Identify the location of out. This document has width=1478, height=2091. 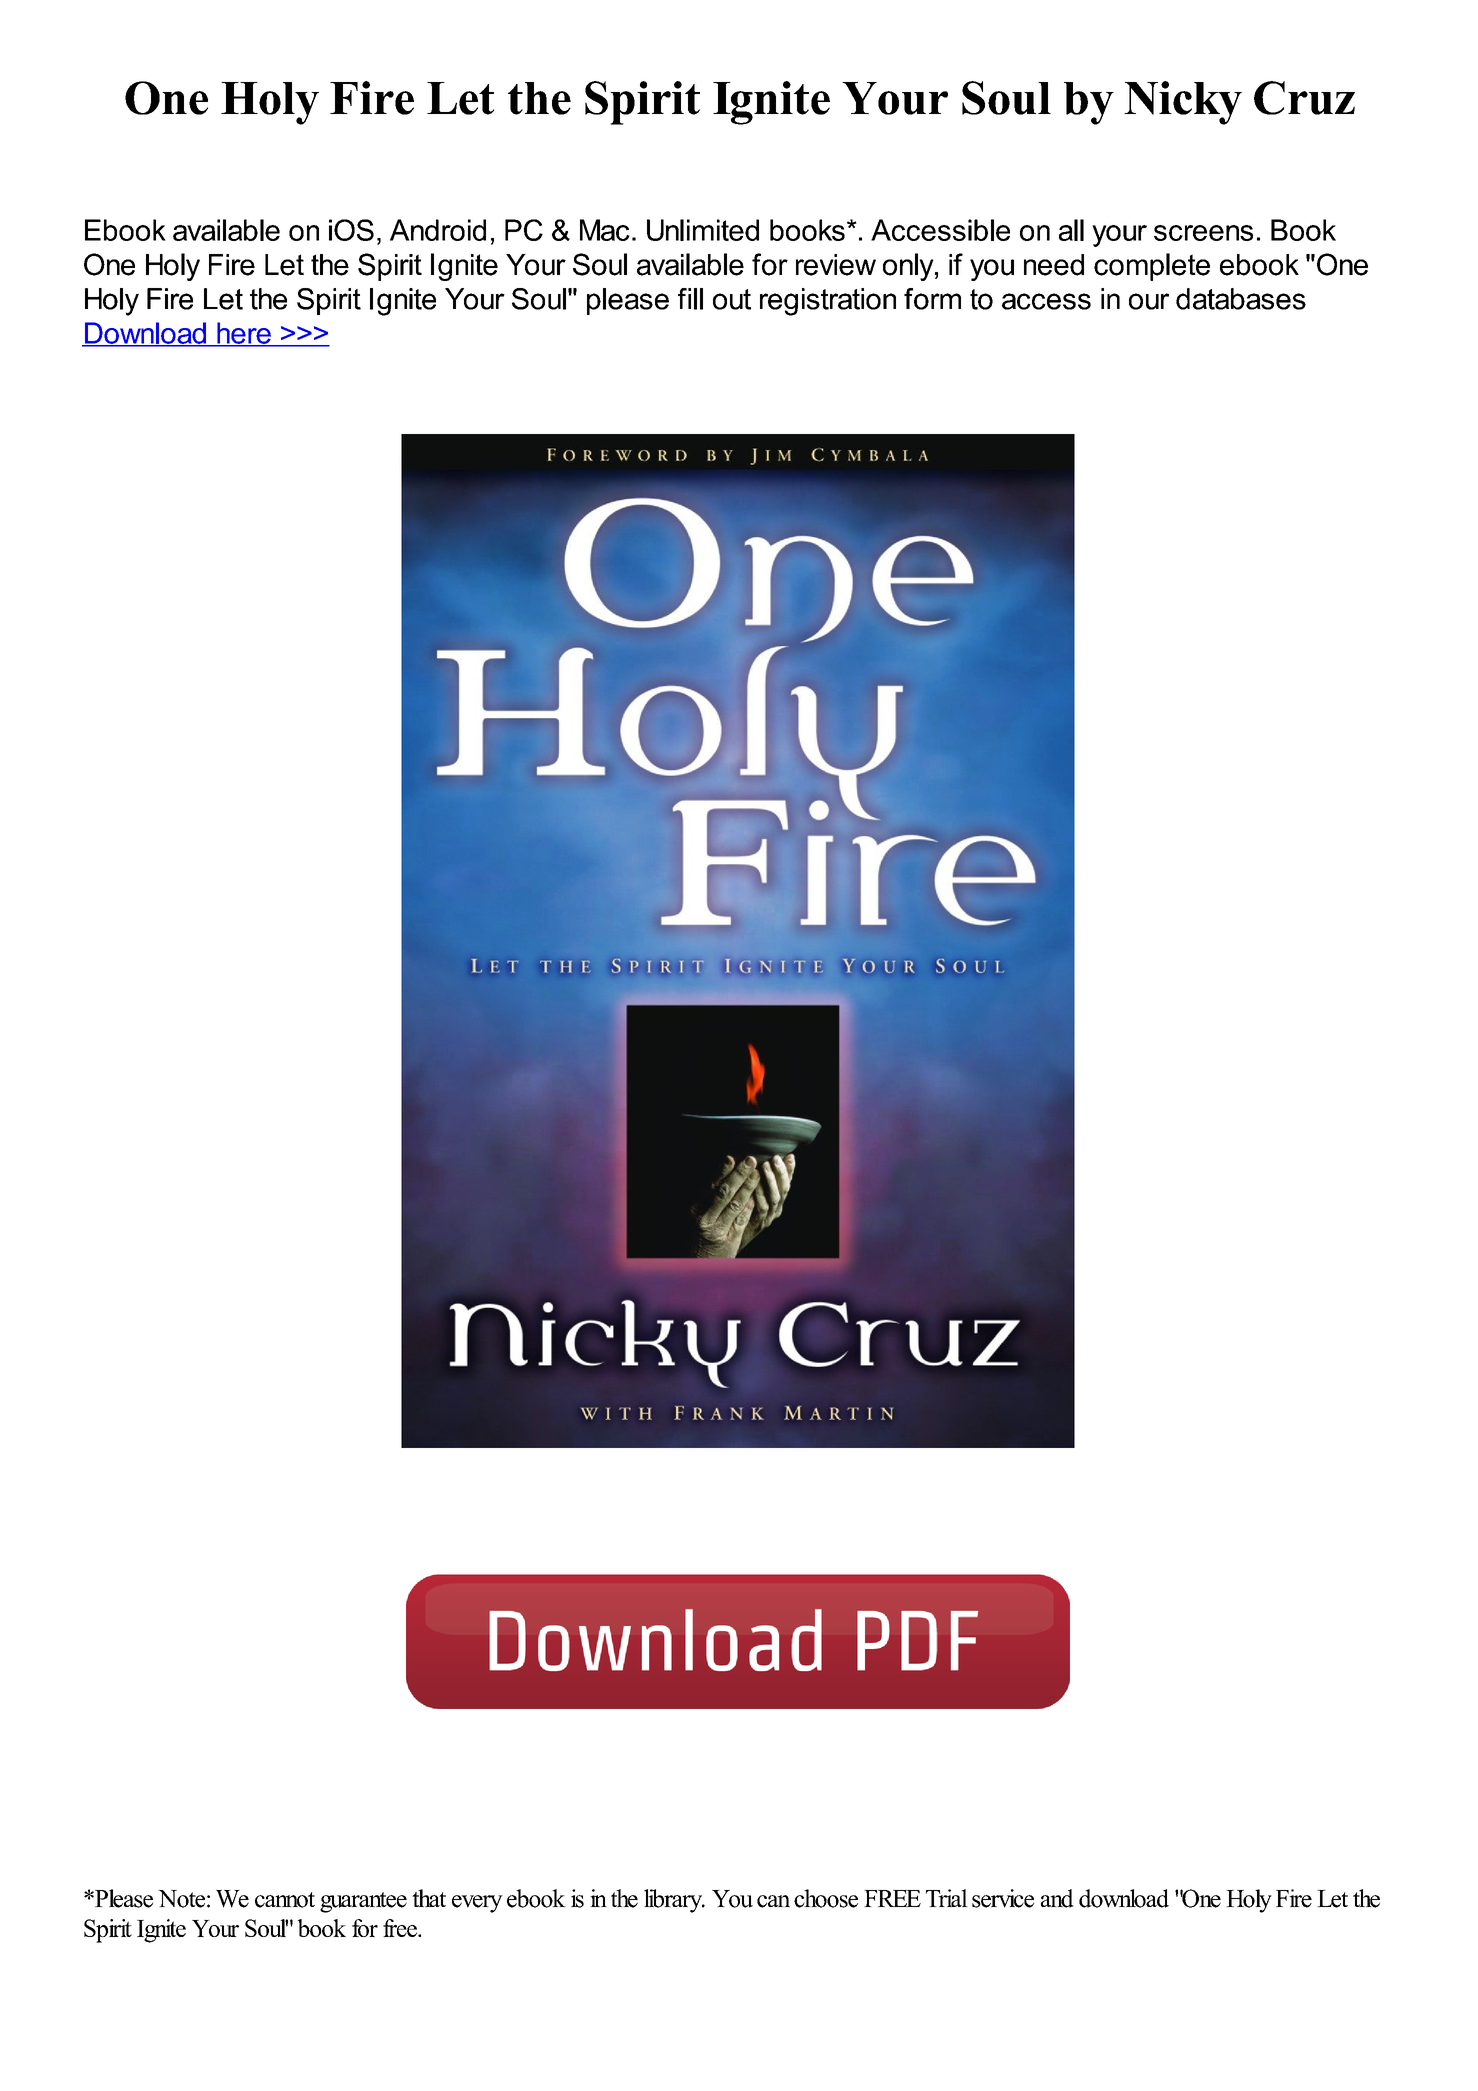
(732, 299).
